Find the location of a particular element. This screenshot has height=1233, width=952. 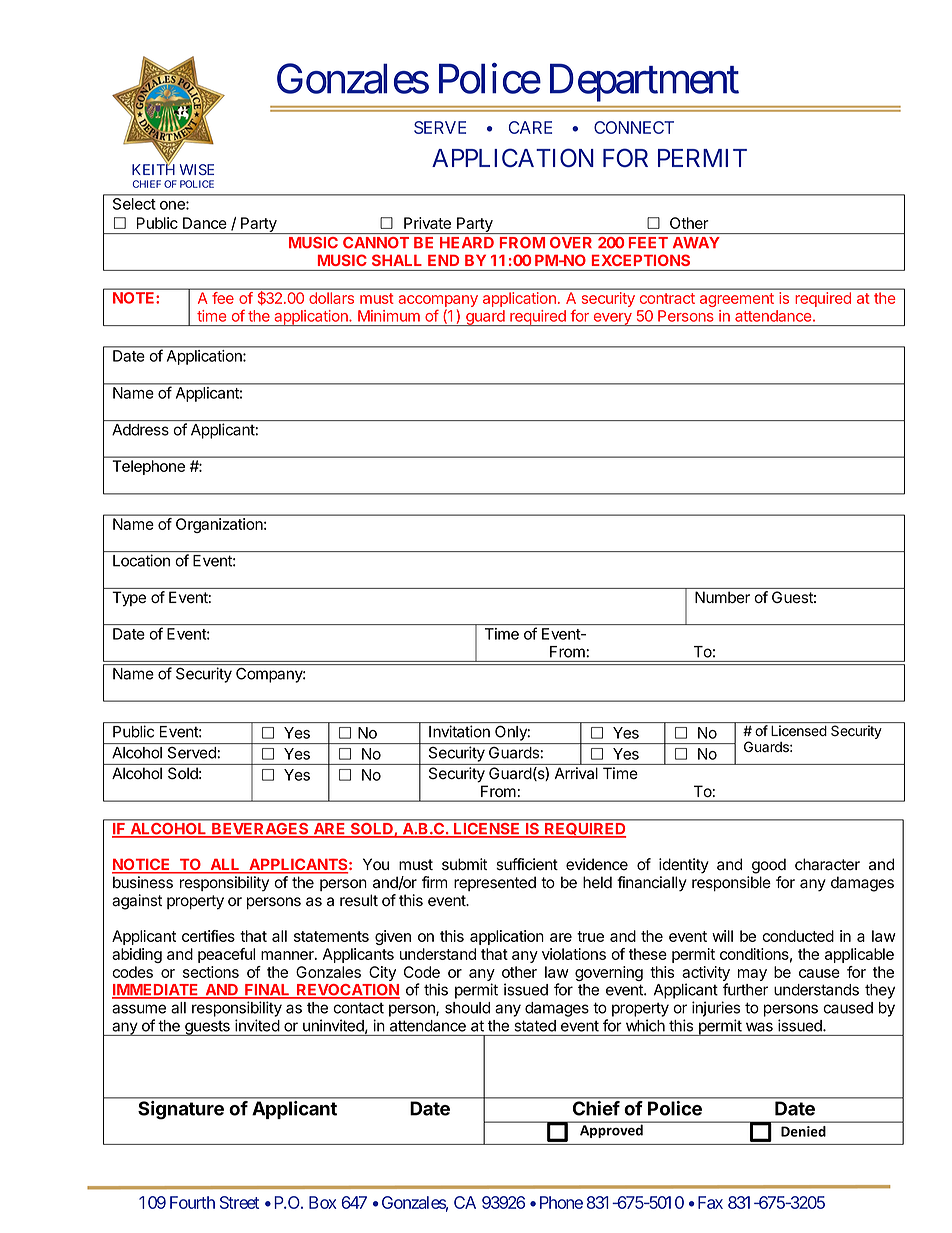

Location is located at coordinates (141, 560).
